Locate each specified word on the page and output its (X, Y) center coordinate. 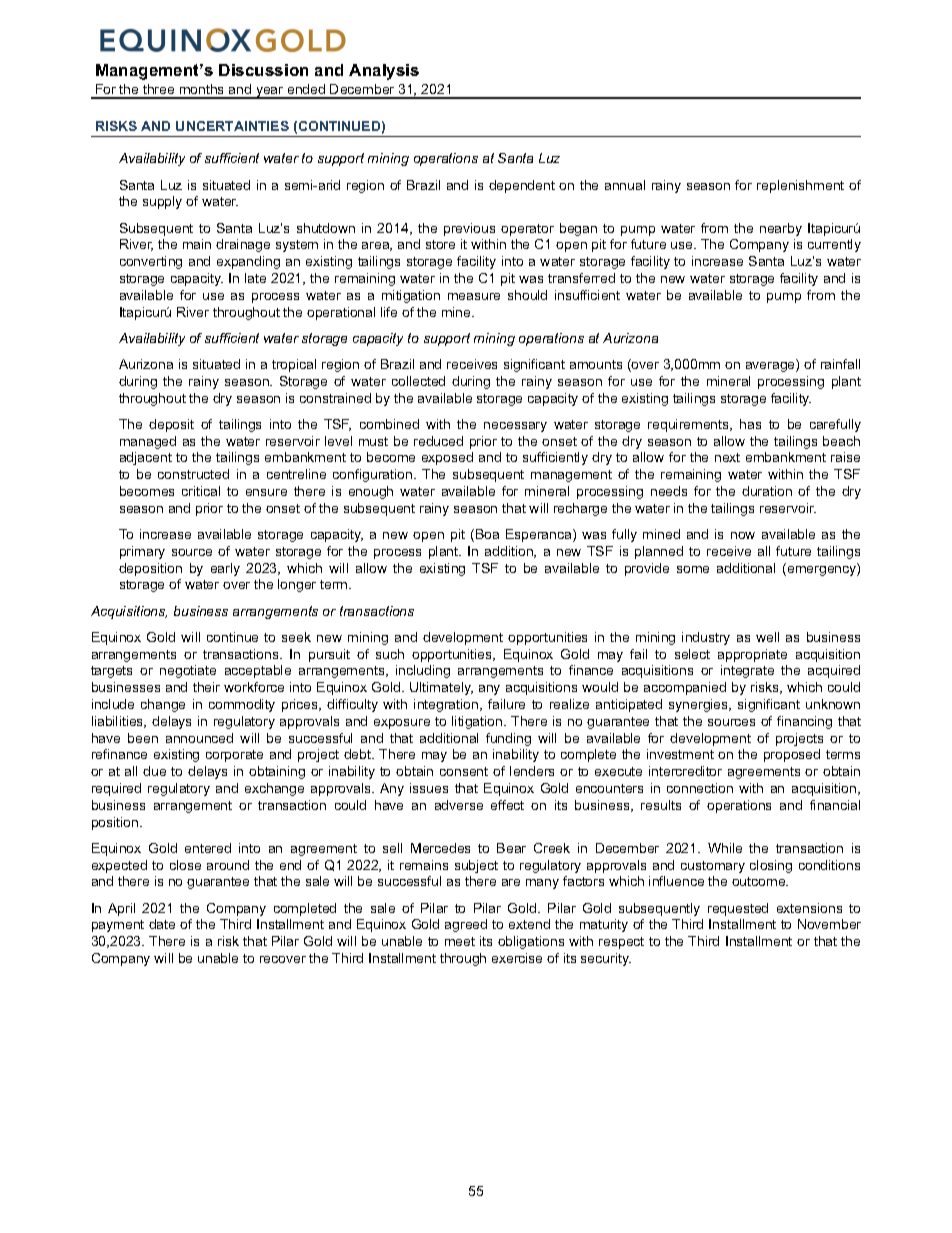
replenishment (800, 186)
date (162, 924)
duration (767, 491)
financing (804, 722)
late (255, 278)
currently (834, 245)
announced (199, 738)
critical (201, 491)
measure (474, 296)
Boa (487, 534)
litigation (478, 722)
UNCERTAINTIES (232, 126)
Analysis (384, 72)
